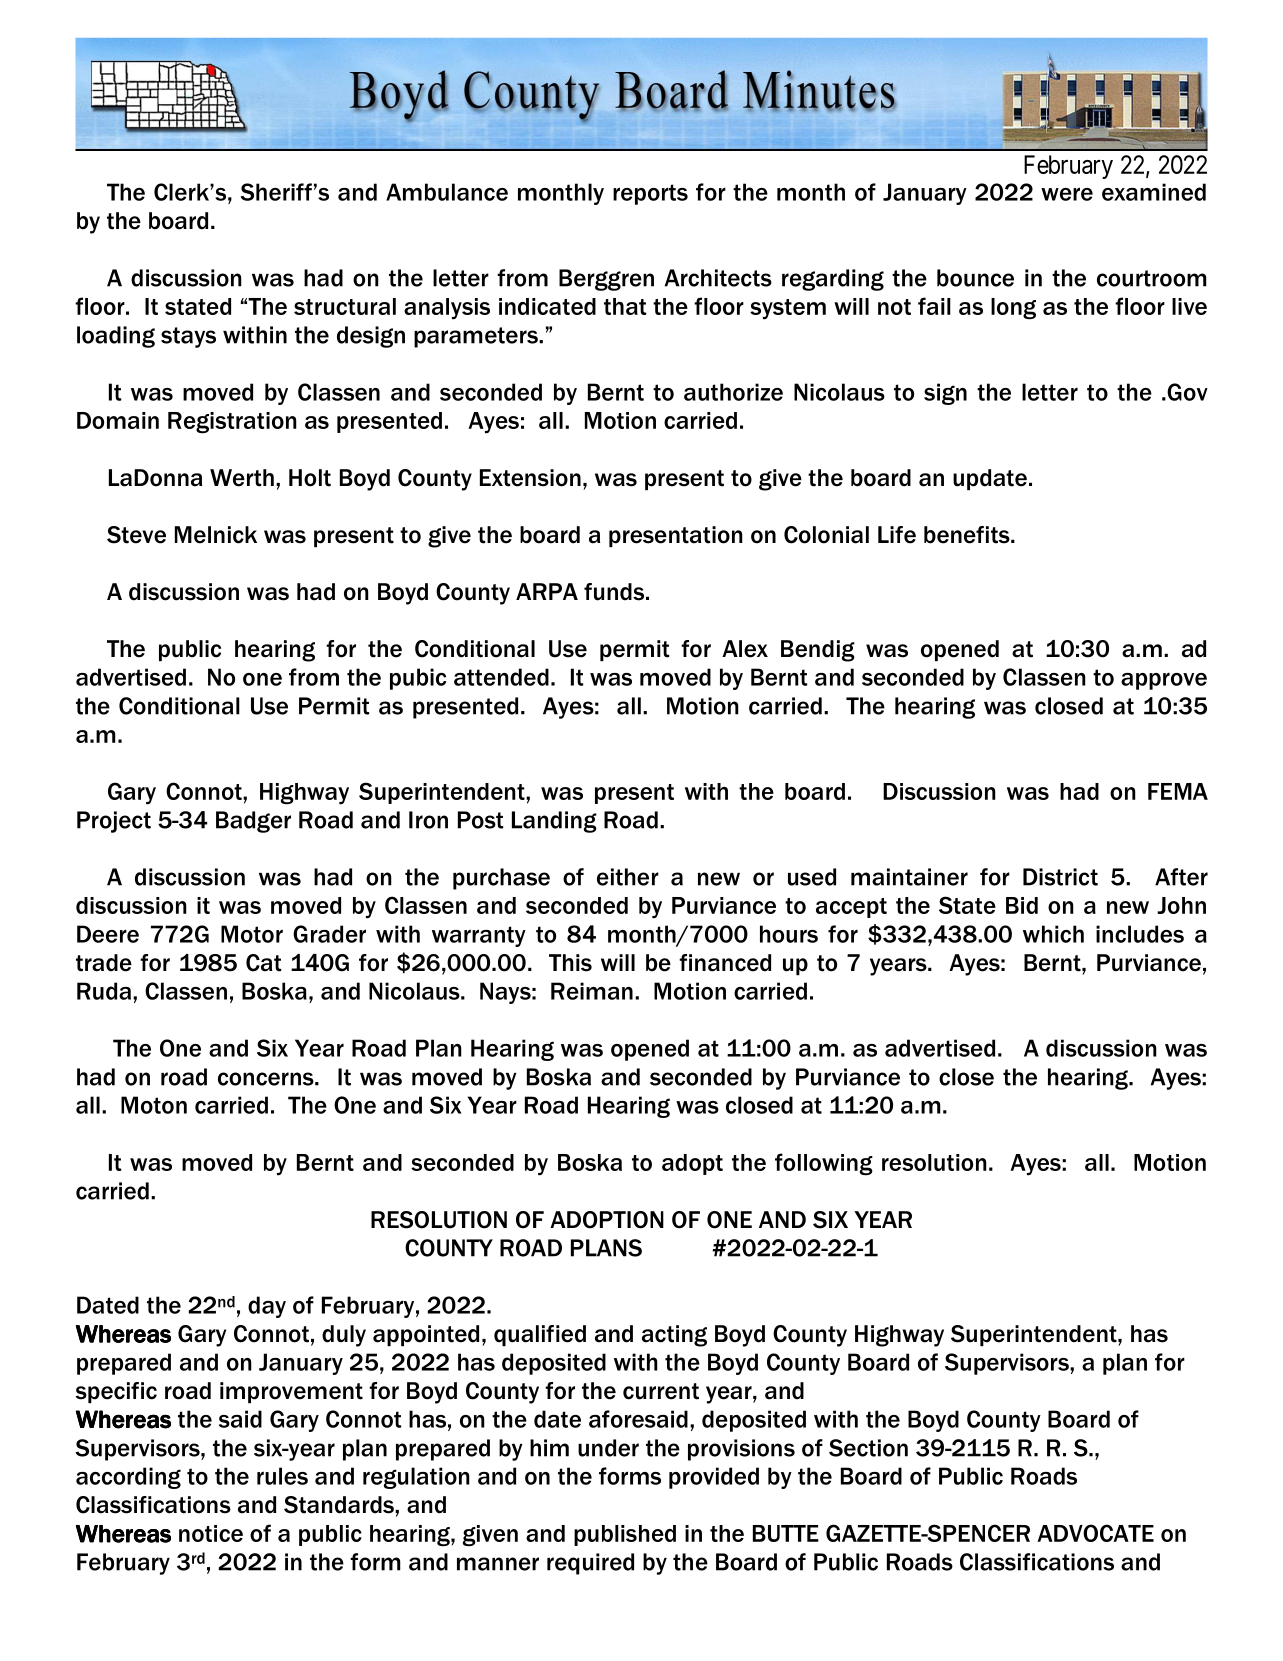 The width and height of the image is (1283, 1661). What do you see at coordinates (345, 306) in the image?
I see `structural` at bounding box center [345, 306].
